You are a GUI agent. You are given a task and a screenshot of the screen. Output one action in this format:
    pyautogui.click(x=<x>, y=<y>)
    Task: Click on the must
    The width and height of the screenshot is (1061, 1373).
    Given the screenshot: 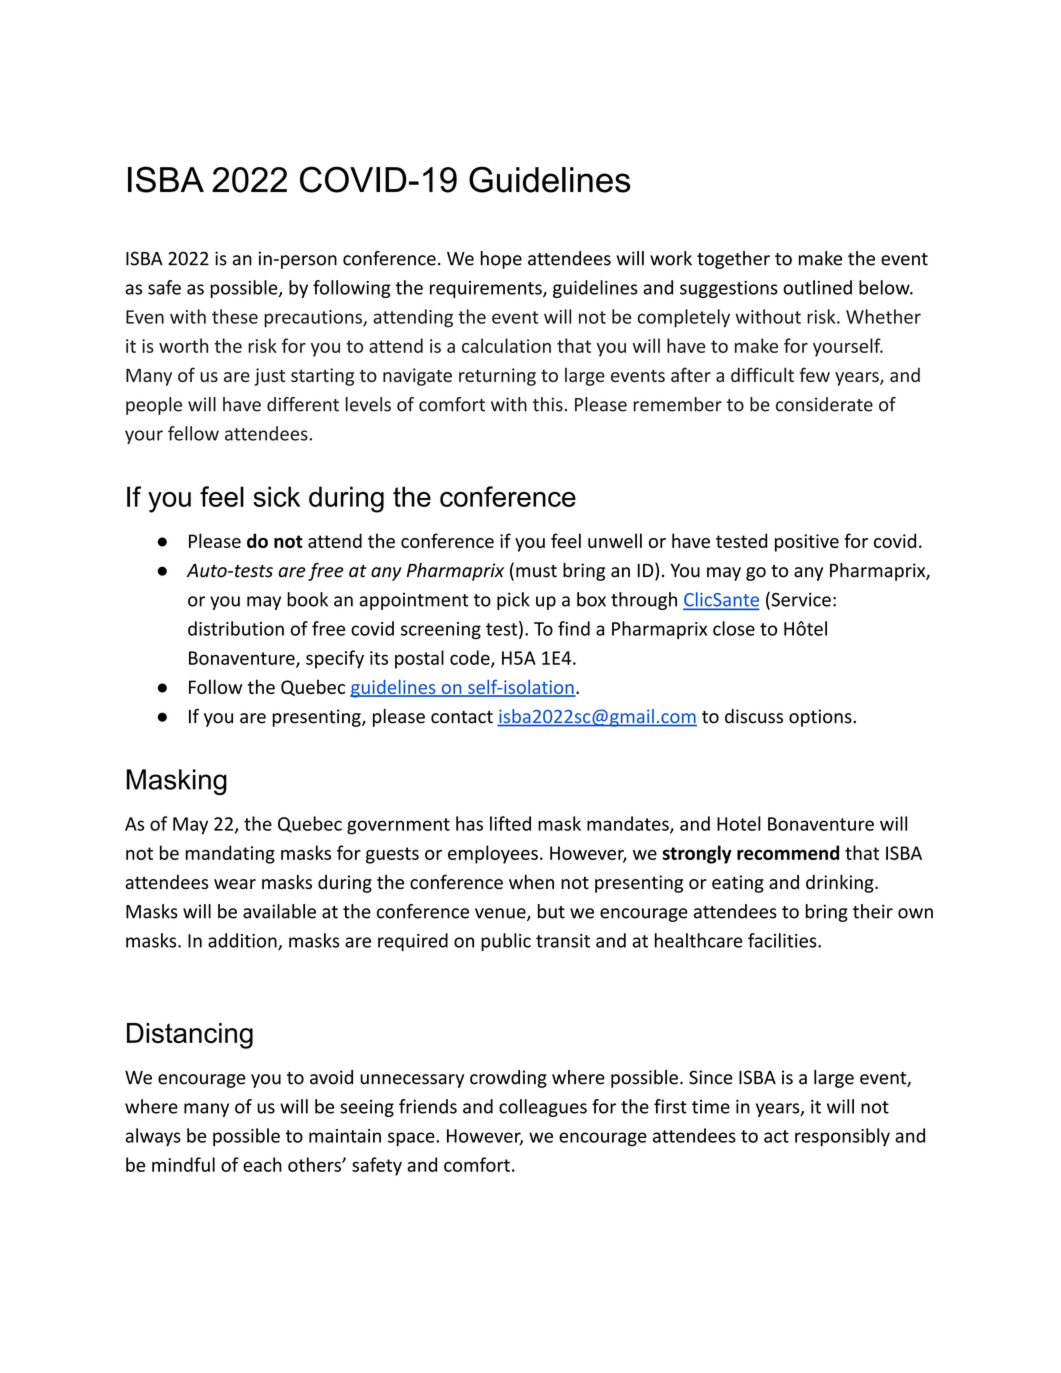 What is the action you would take?
    pyautogui.click(x=536, y=571)
